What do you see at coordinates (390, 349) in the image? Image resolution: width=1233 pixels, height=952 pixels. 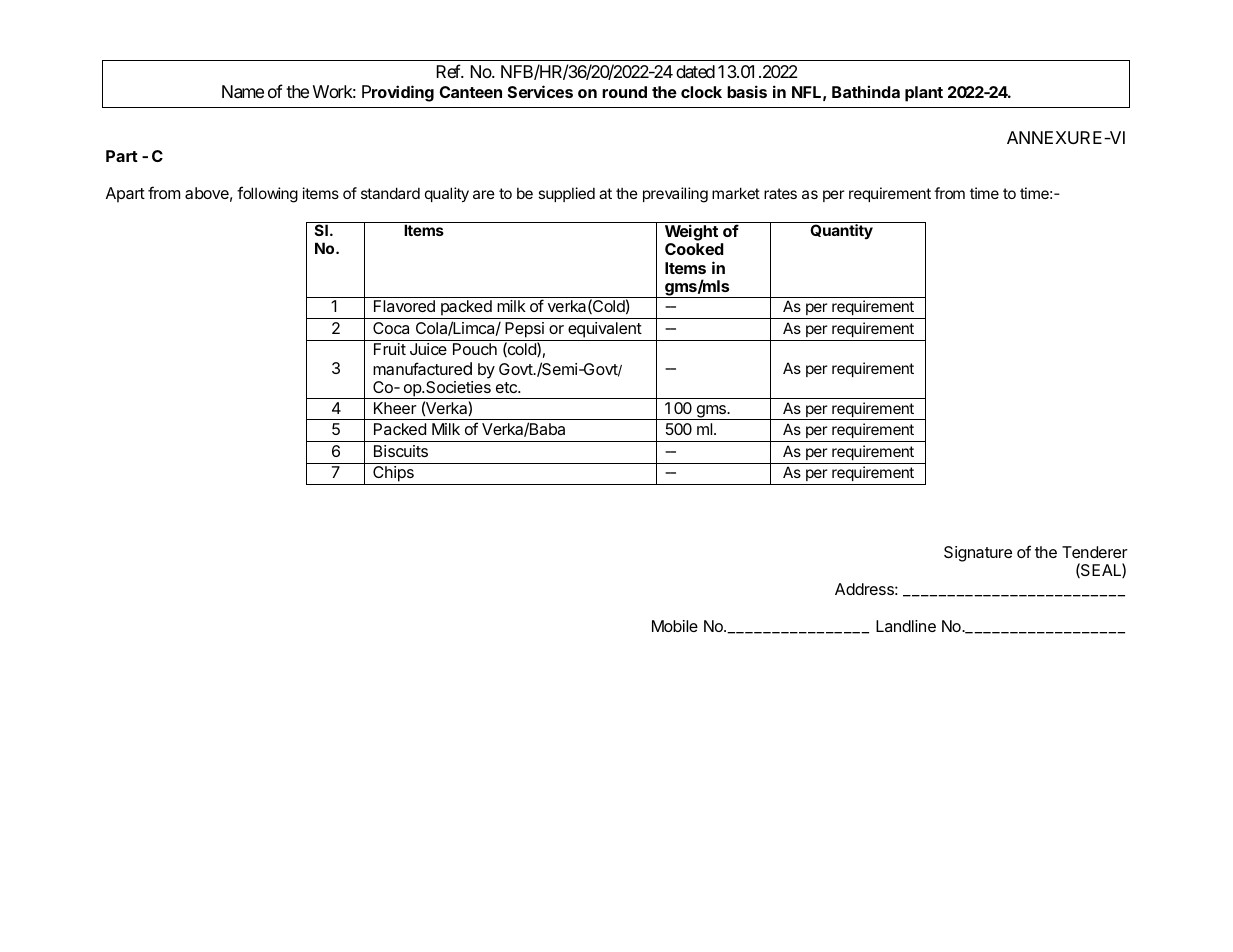 I see `Fruit` at bounding box center [390, 349].
